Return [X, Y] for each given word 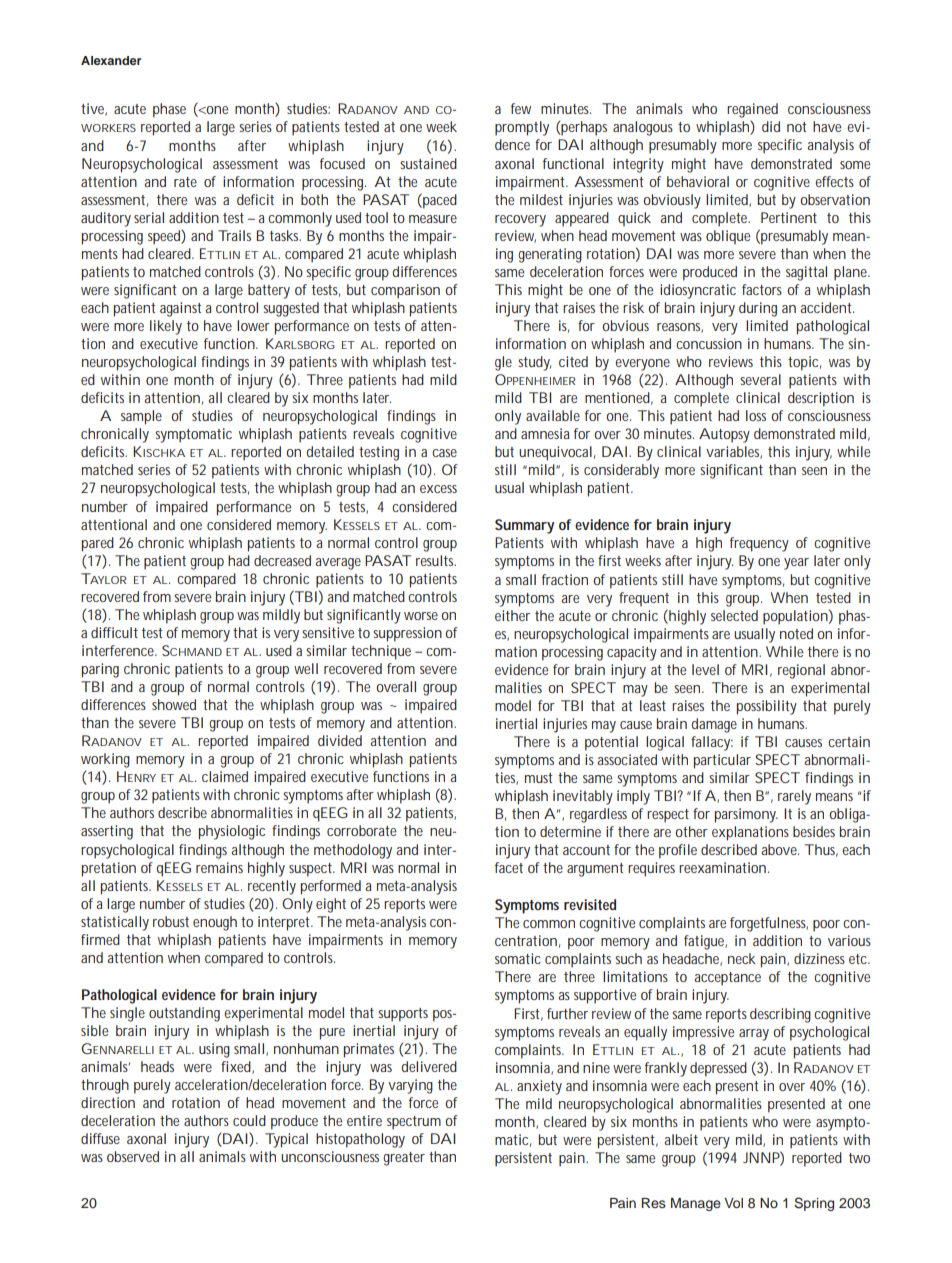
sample [141, 417]
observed [133, 1156]
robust [171, 921]
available [553, 415]
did [771, 126]
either [512, 615]
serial [149, 217]
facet [509, 867]
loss [756, 415]
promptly [522, 128]
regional [801, 671]
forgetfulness [769, 924]
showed [174, 704]
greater [404, 1159]
